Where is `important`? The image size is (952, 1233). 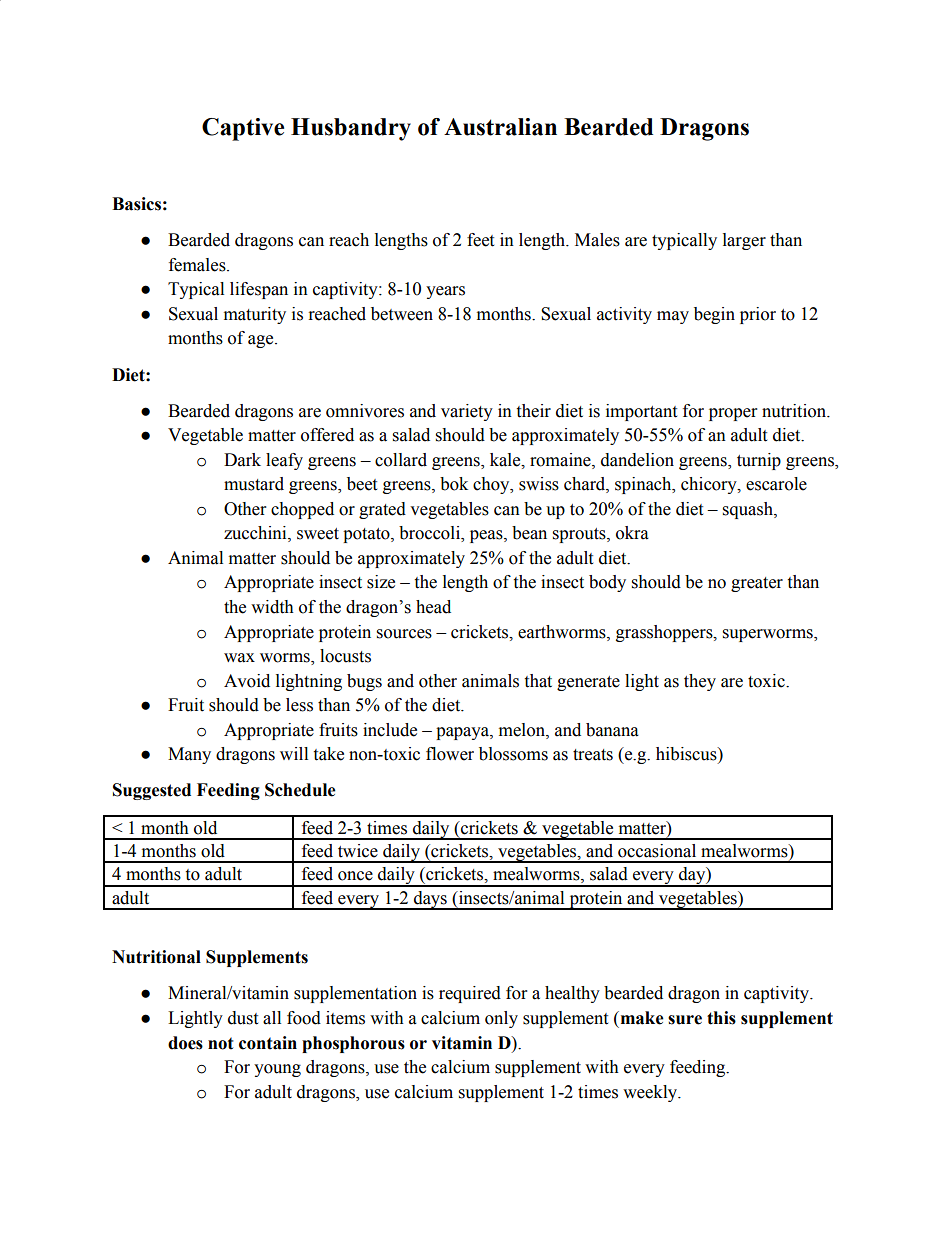
important is located at coordinates (641, 412).
